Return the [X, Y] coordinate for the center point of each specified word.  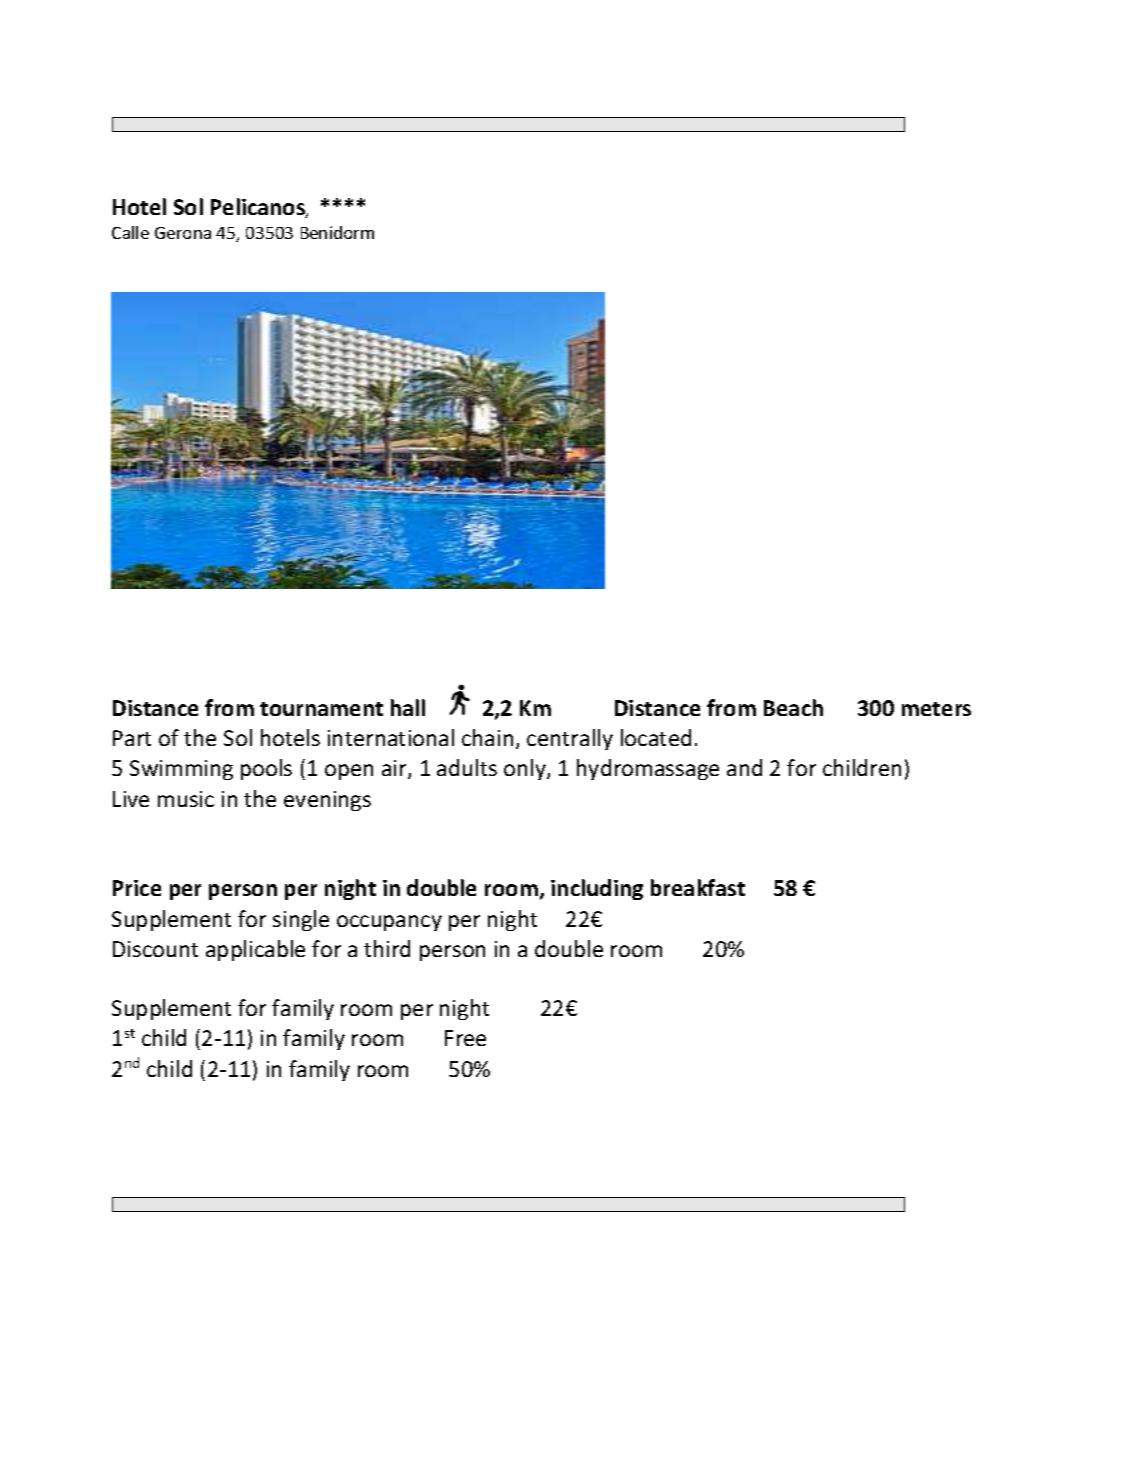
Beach [793, 707]
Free [465, 1038]
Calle [130, 232]
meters [936, 709]
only [526, 769]
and [744, 767]
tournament [321, 709]
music [186, 799]
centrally [570, 739]
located [656, 737]
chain [487, 737]
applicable [255, 950]
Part [132, 738]
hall [408, 707]
